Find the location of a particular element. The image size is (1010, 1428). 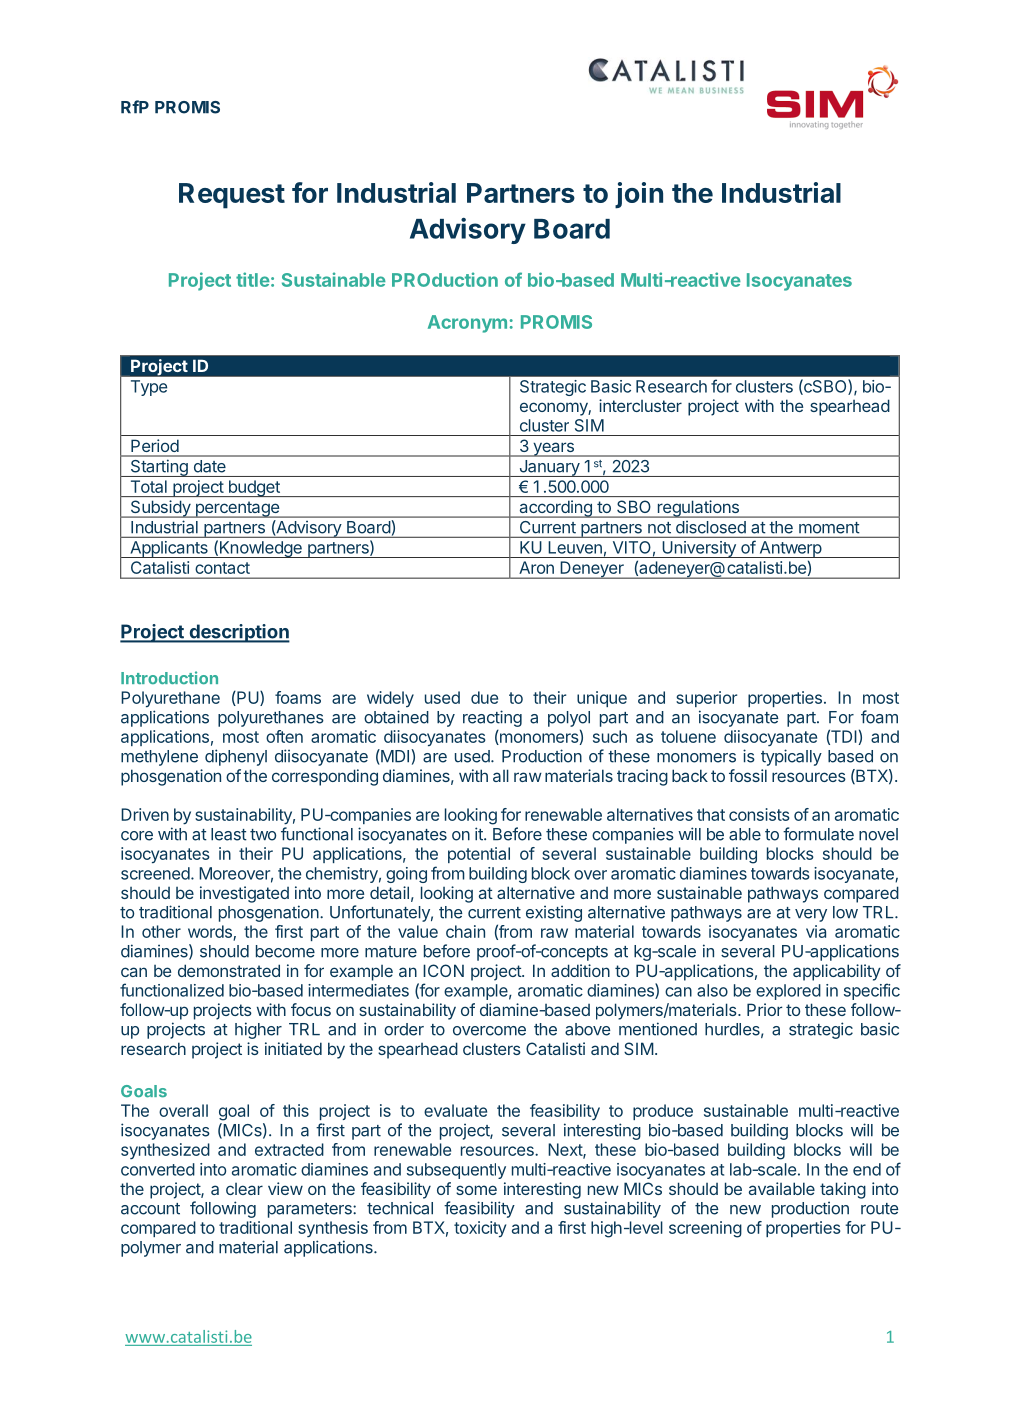

Acronym is located at coordinates (467, 324).
